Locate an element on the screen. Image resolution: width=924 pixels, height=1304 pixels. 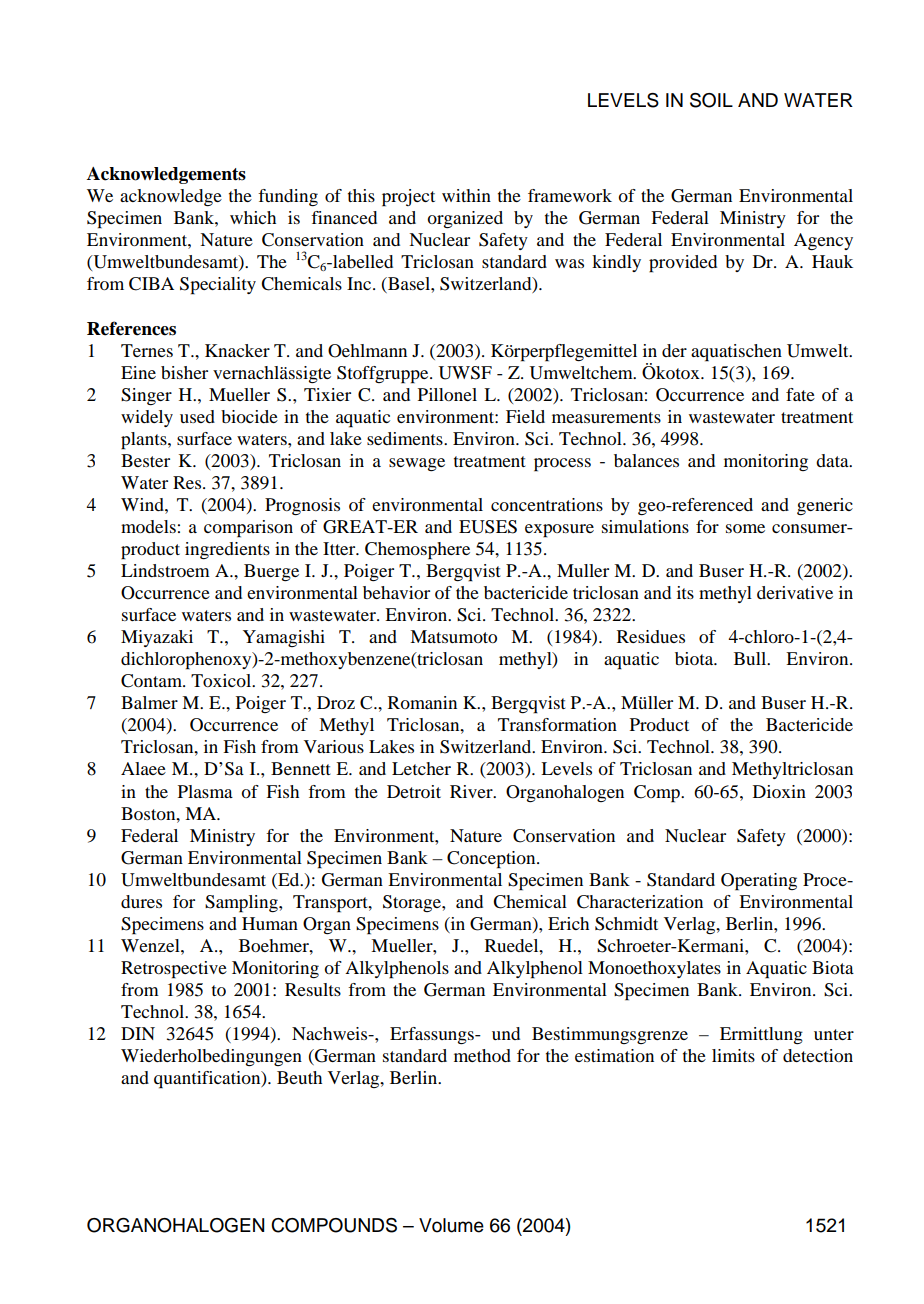
funding is located at coordinates (288, 197).
